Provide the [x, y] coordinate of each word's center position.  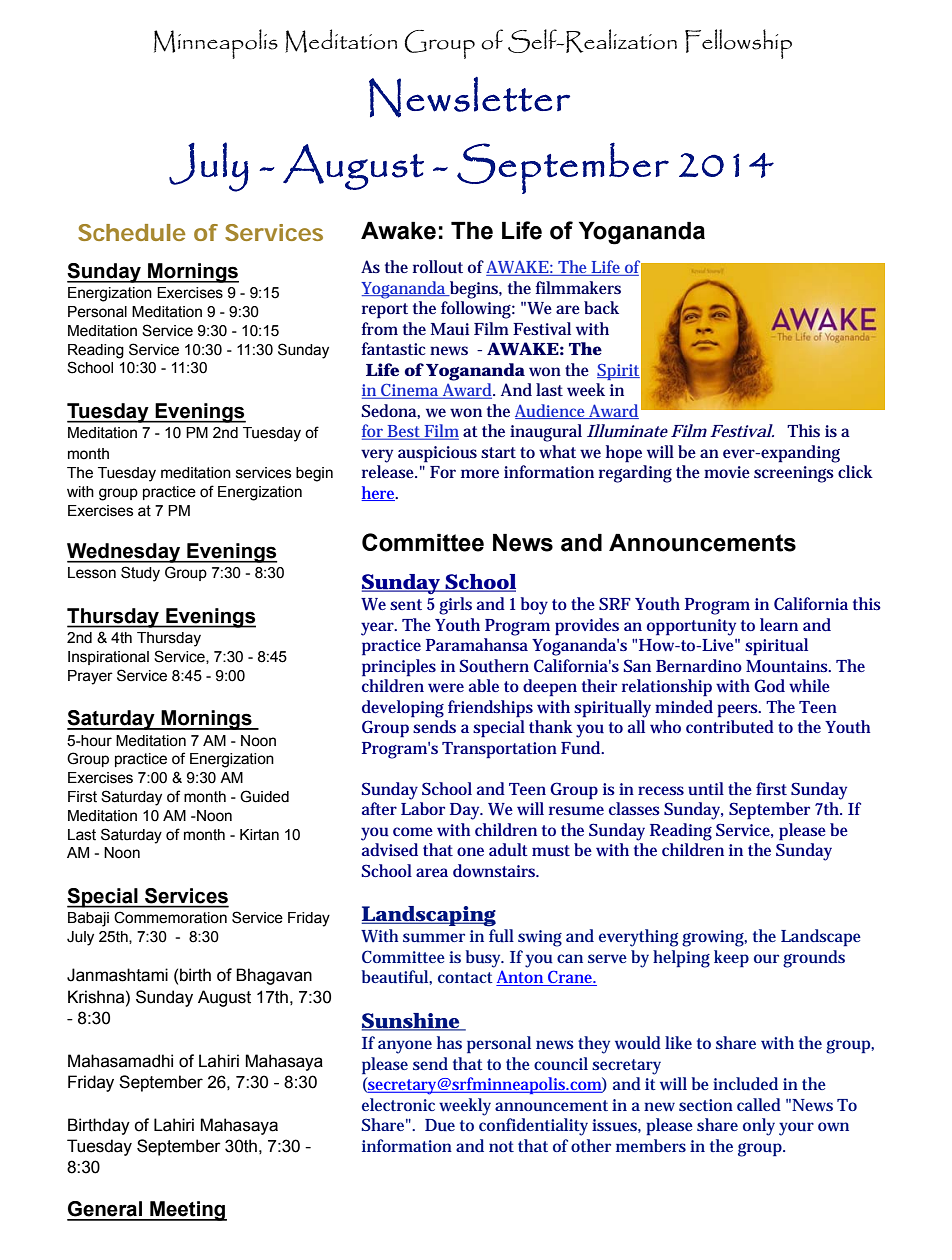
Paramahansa [477, 644]
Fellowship [738, 44]
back [601, 307]
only [759, 1127]
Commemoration [170, 917]
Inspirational [108, 658]
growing [714, 938]
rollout [438, 267]
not [501, 1146]
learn [779, 624]
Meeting [187, 1211]
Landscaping [429, 916]
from [380, 328]
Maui [450, 329]
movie [727, 472]
